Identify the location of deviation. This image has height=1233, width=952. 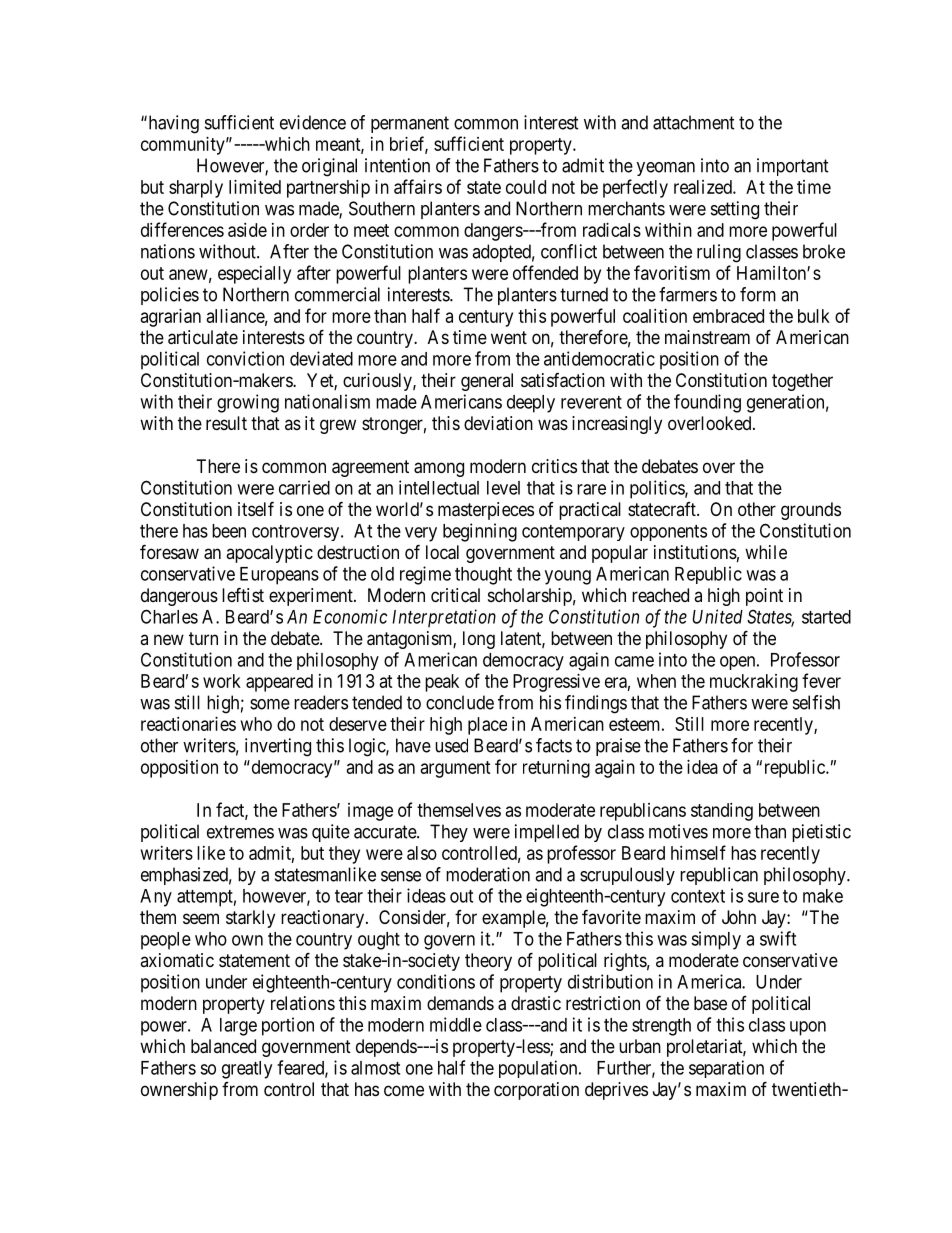
(498, 423).
